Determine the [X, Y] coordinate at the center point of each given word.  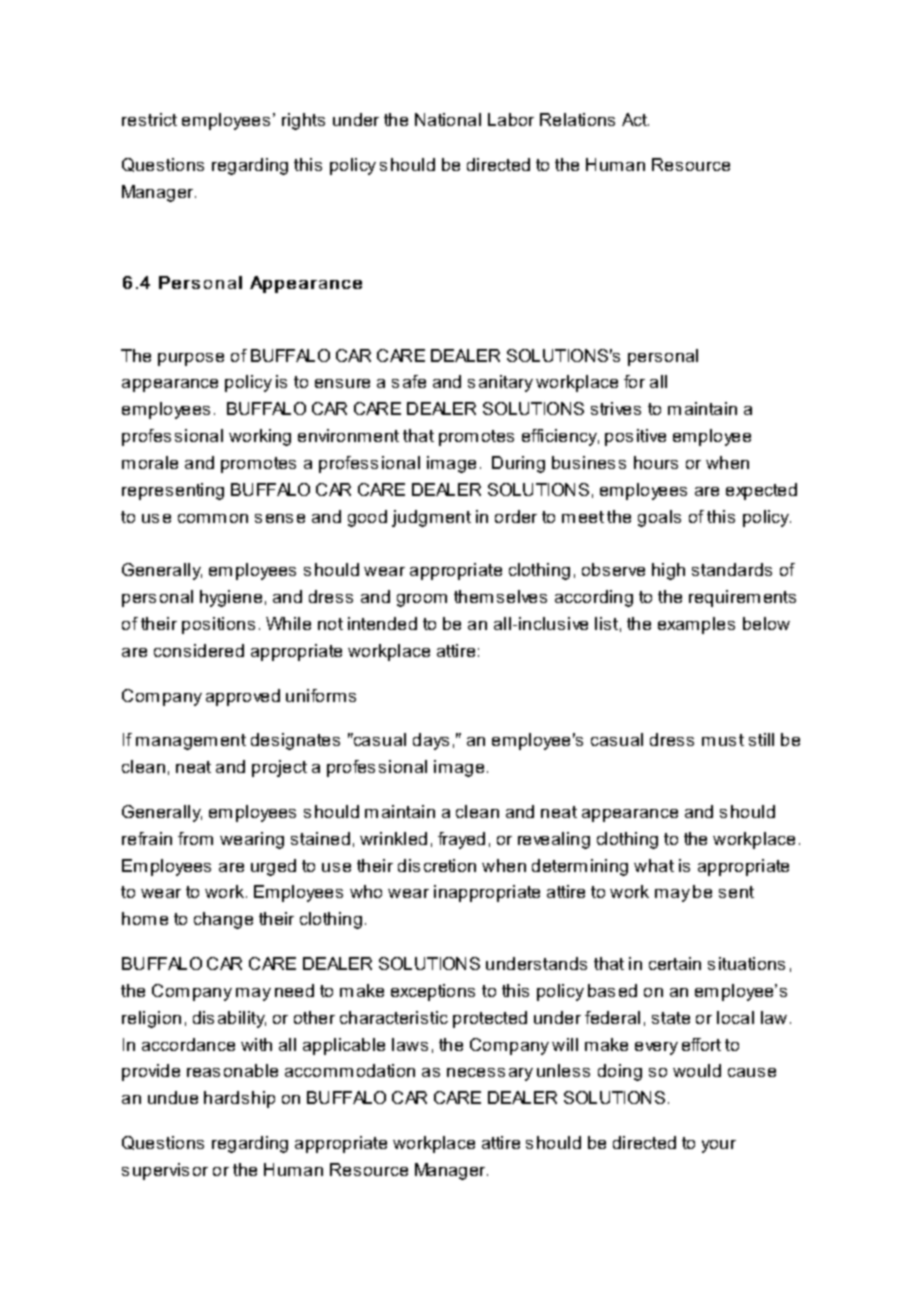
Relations [577, 119]
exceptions [433, 992]
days [431, 741]
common [213, 518]
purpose [191, 359]
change [223, 920]
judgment [431, 518]
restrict [149, 119]
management [191, 742]
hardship [239, 1099]
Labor [511, 119]
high [668, 571]
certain [675, 963]
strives [616, 408]
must [723, 740]
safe [409, 381]
